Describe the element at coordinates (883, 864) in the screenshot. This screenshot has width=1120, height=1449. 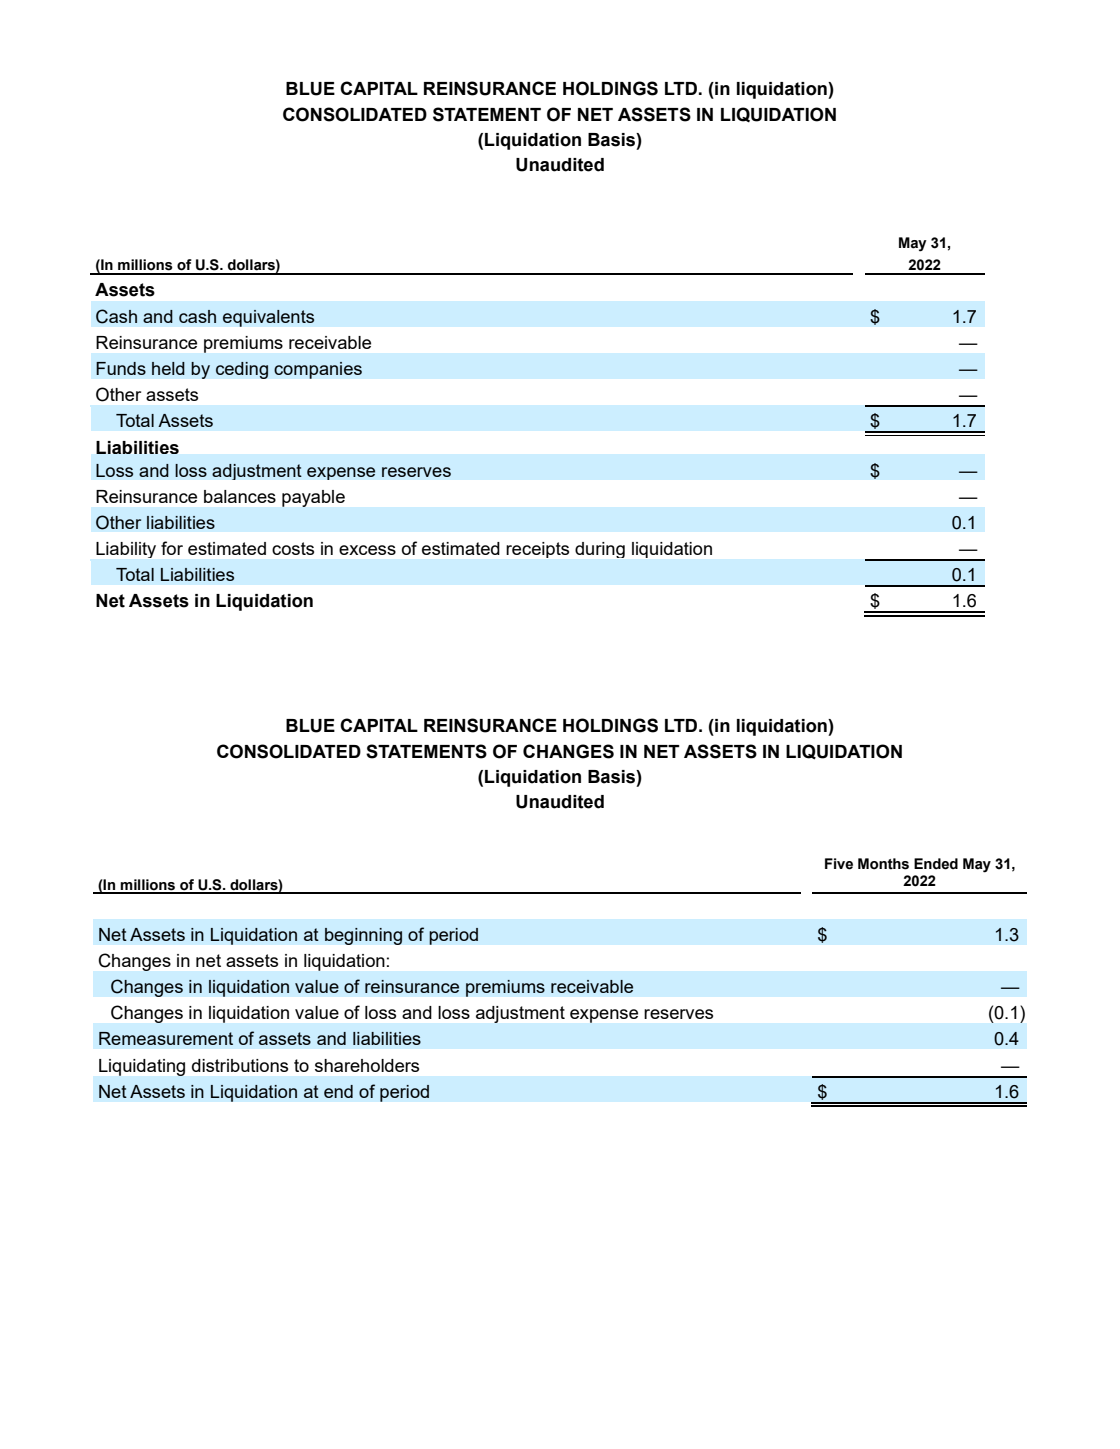
I see `Months` at that location.
